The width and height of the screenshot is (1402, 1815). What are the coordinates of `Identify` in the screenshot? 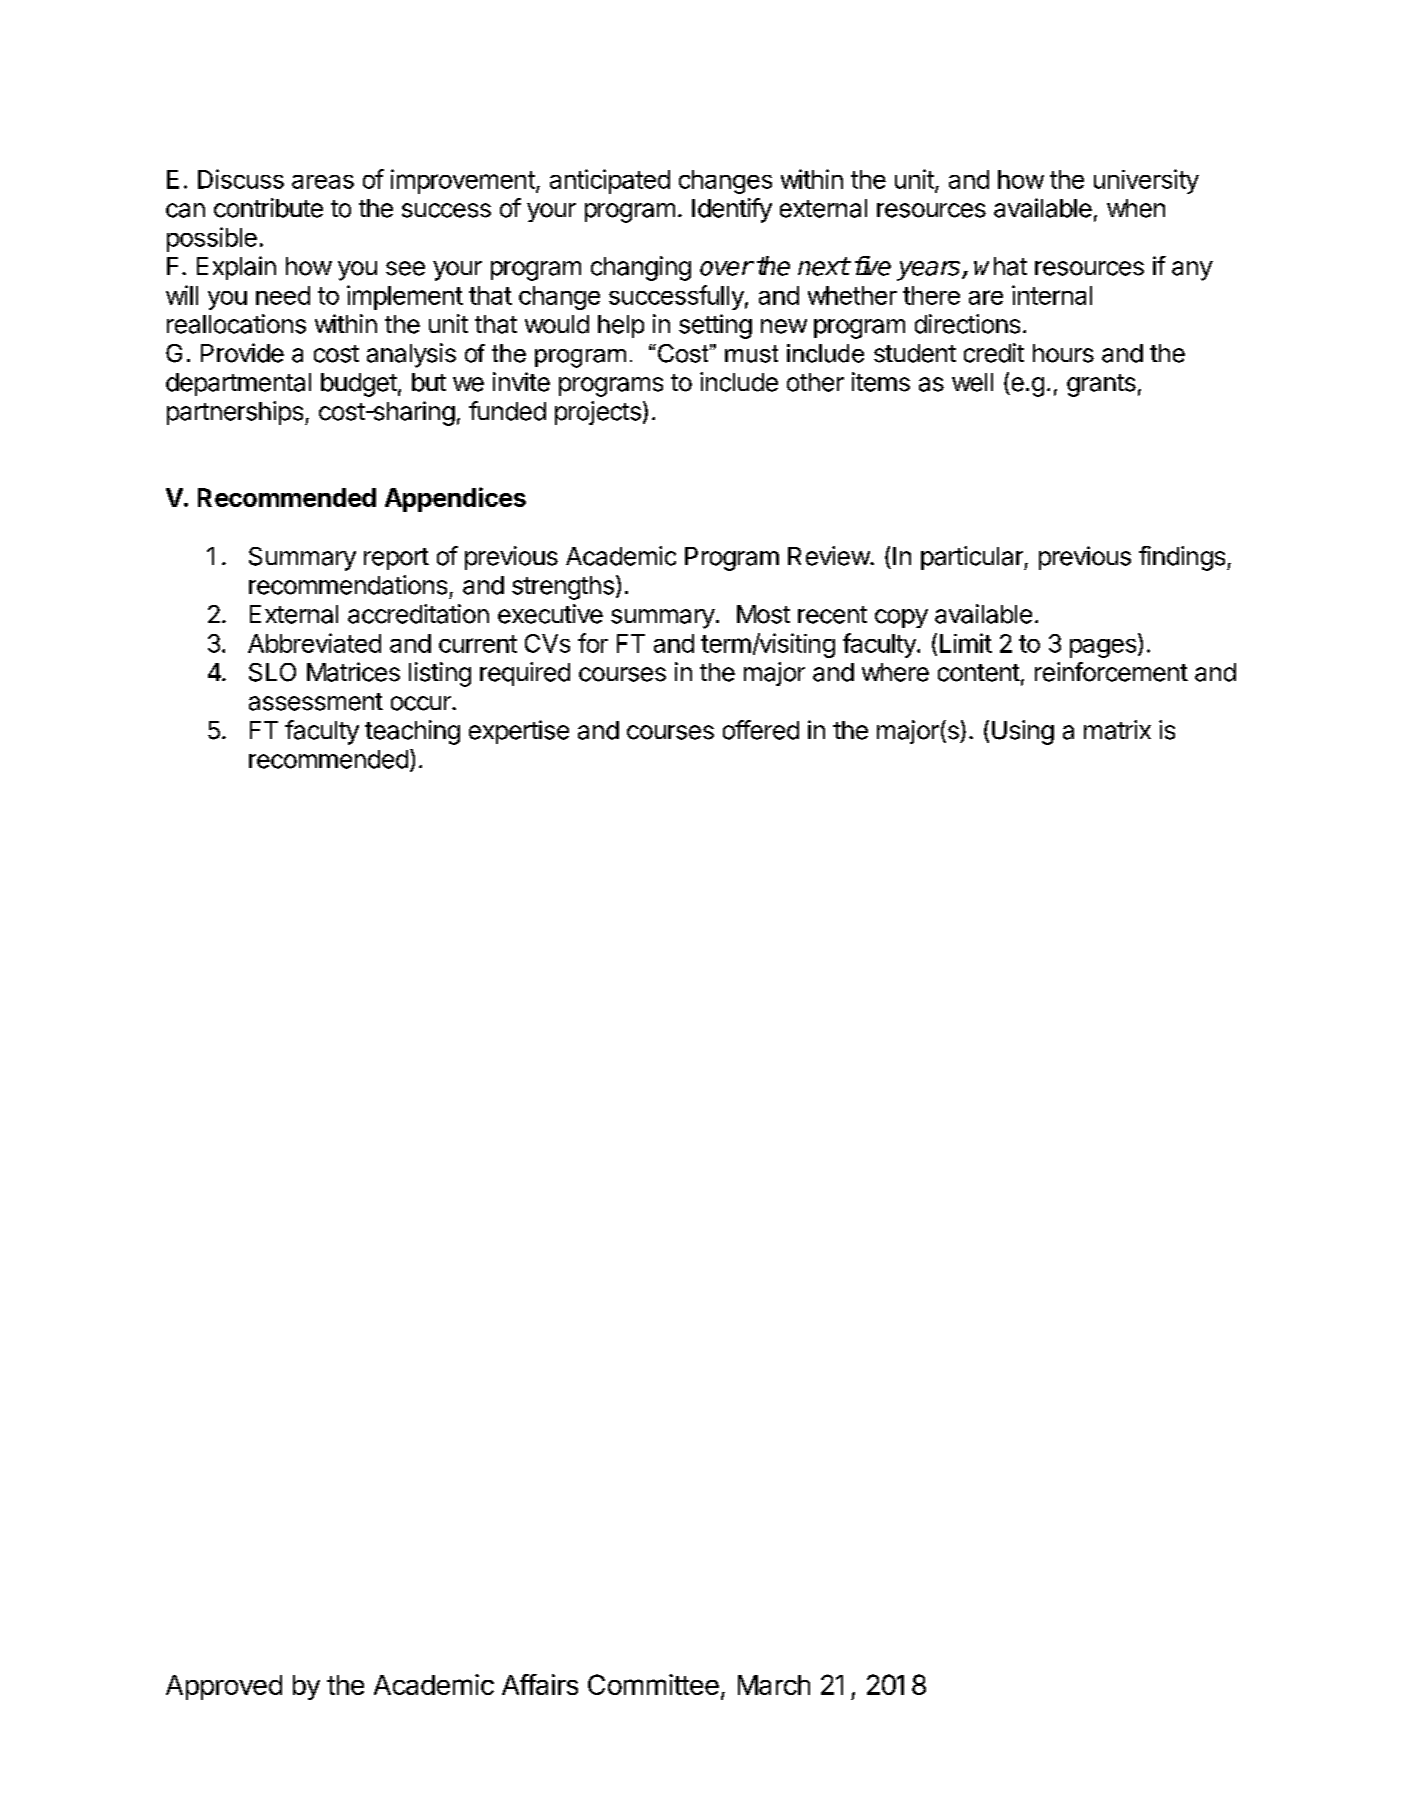 It's located at (732, 210).
